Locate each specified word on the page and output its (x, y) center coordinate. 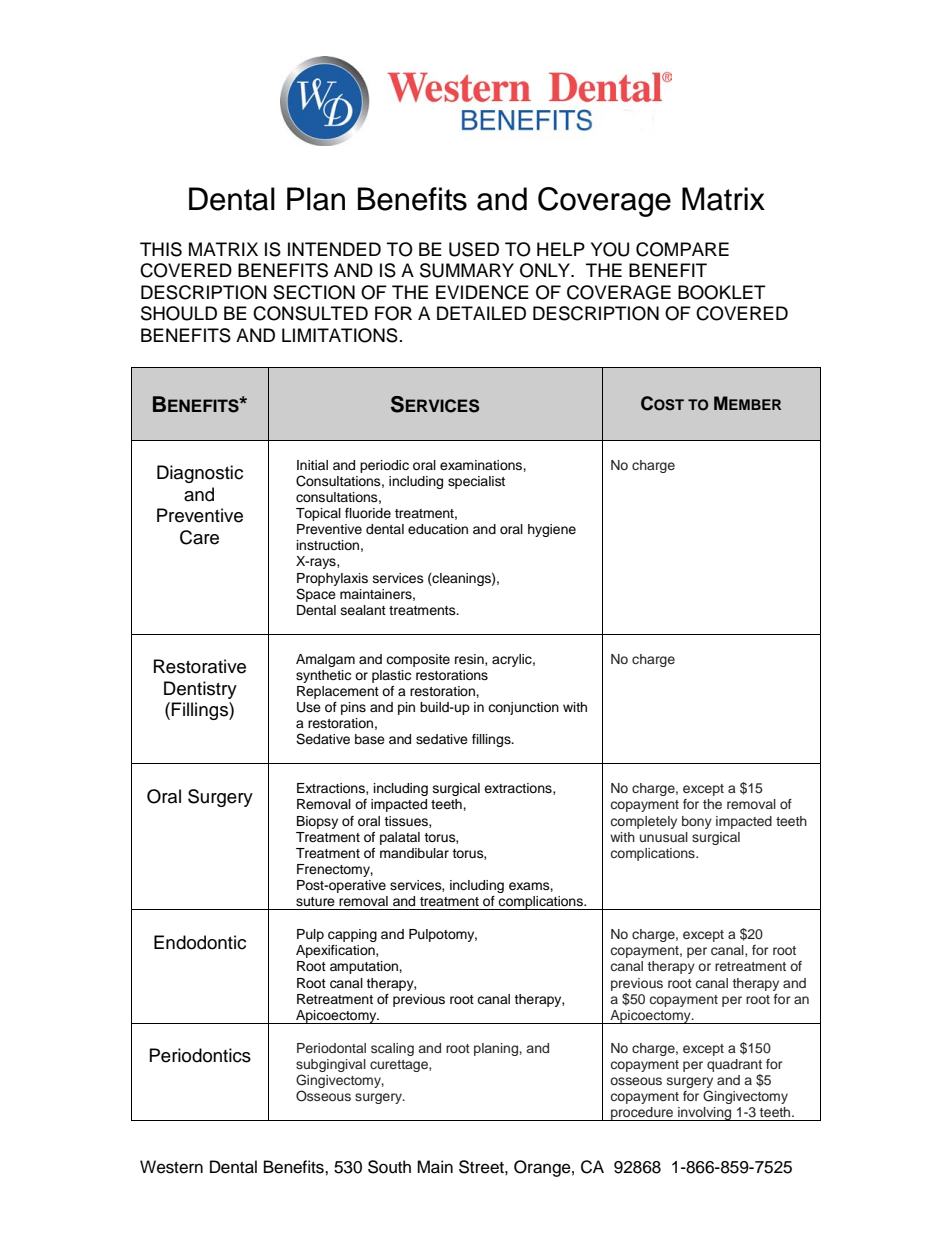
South (389, 1167)
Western (171, 1167)
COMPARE (682, 249)
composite (418, 660)
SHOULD (179, 313)
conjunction (523, 708)
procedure (642, 1114)
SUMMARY (467, 270)
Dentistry (200, 690)
